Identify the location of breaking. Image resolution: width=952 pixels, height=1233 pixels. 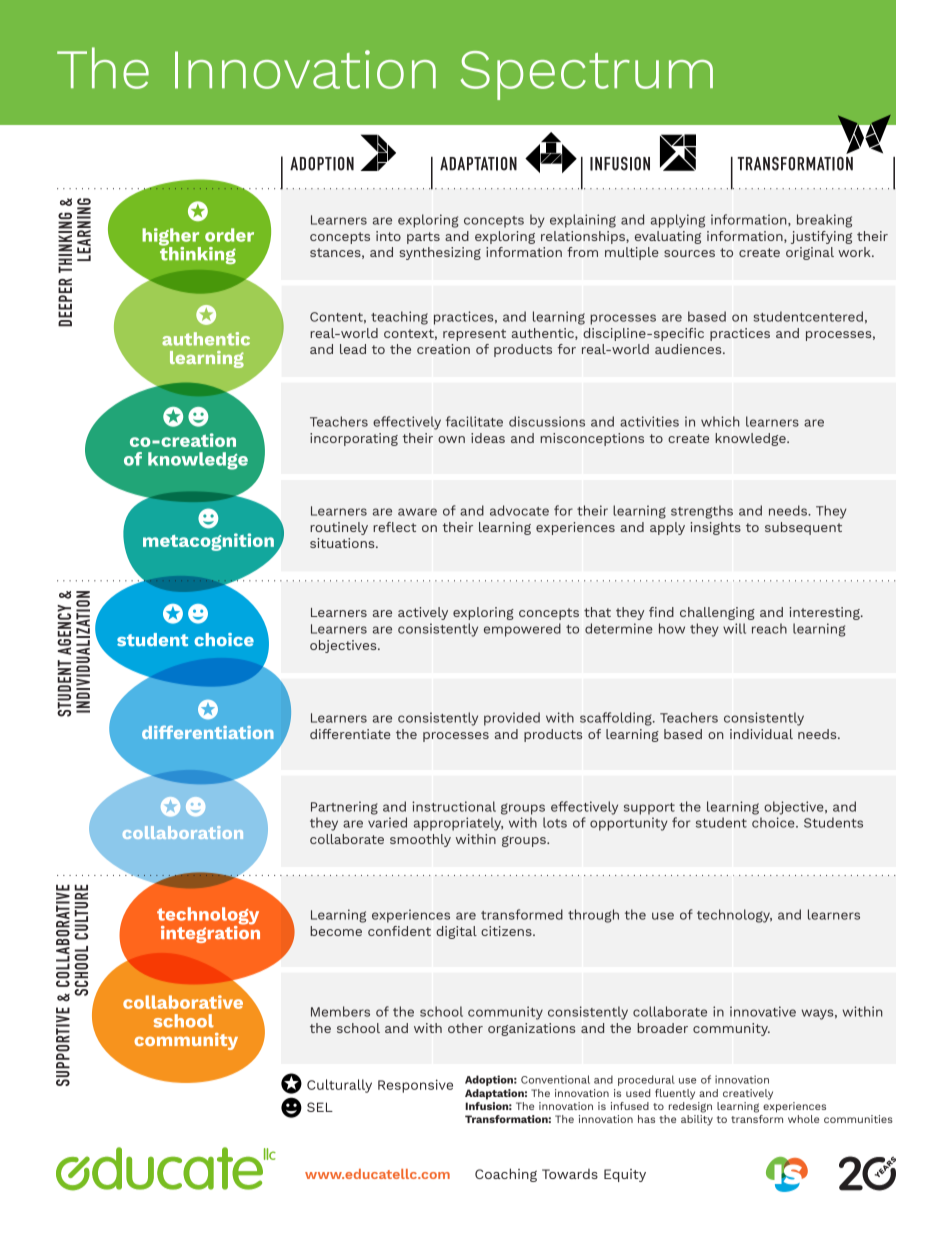
(824, 221).
